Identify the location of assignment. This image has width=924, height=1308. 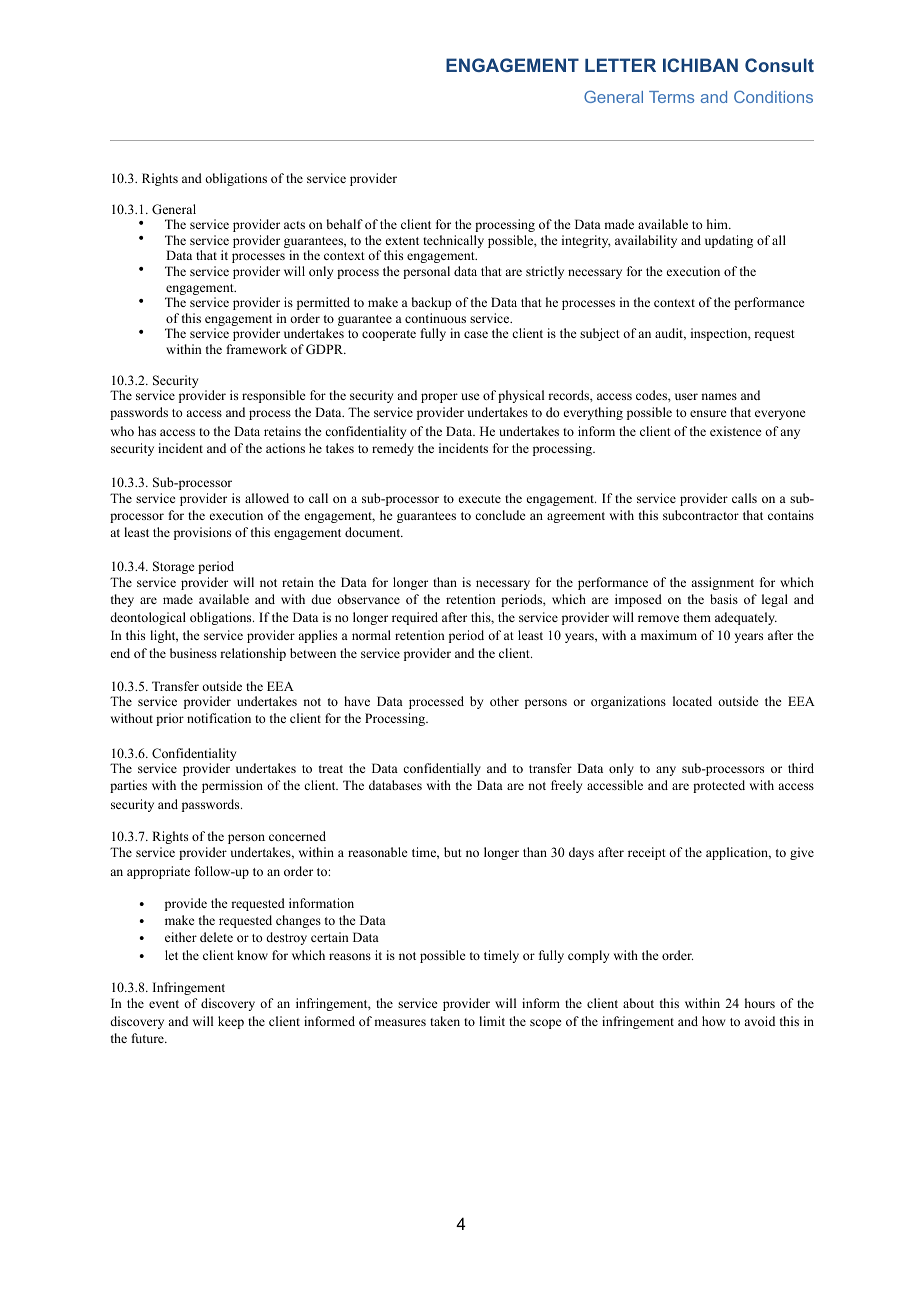
(722, 583).
